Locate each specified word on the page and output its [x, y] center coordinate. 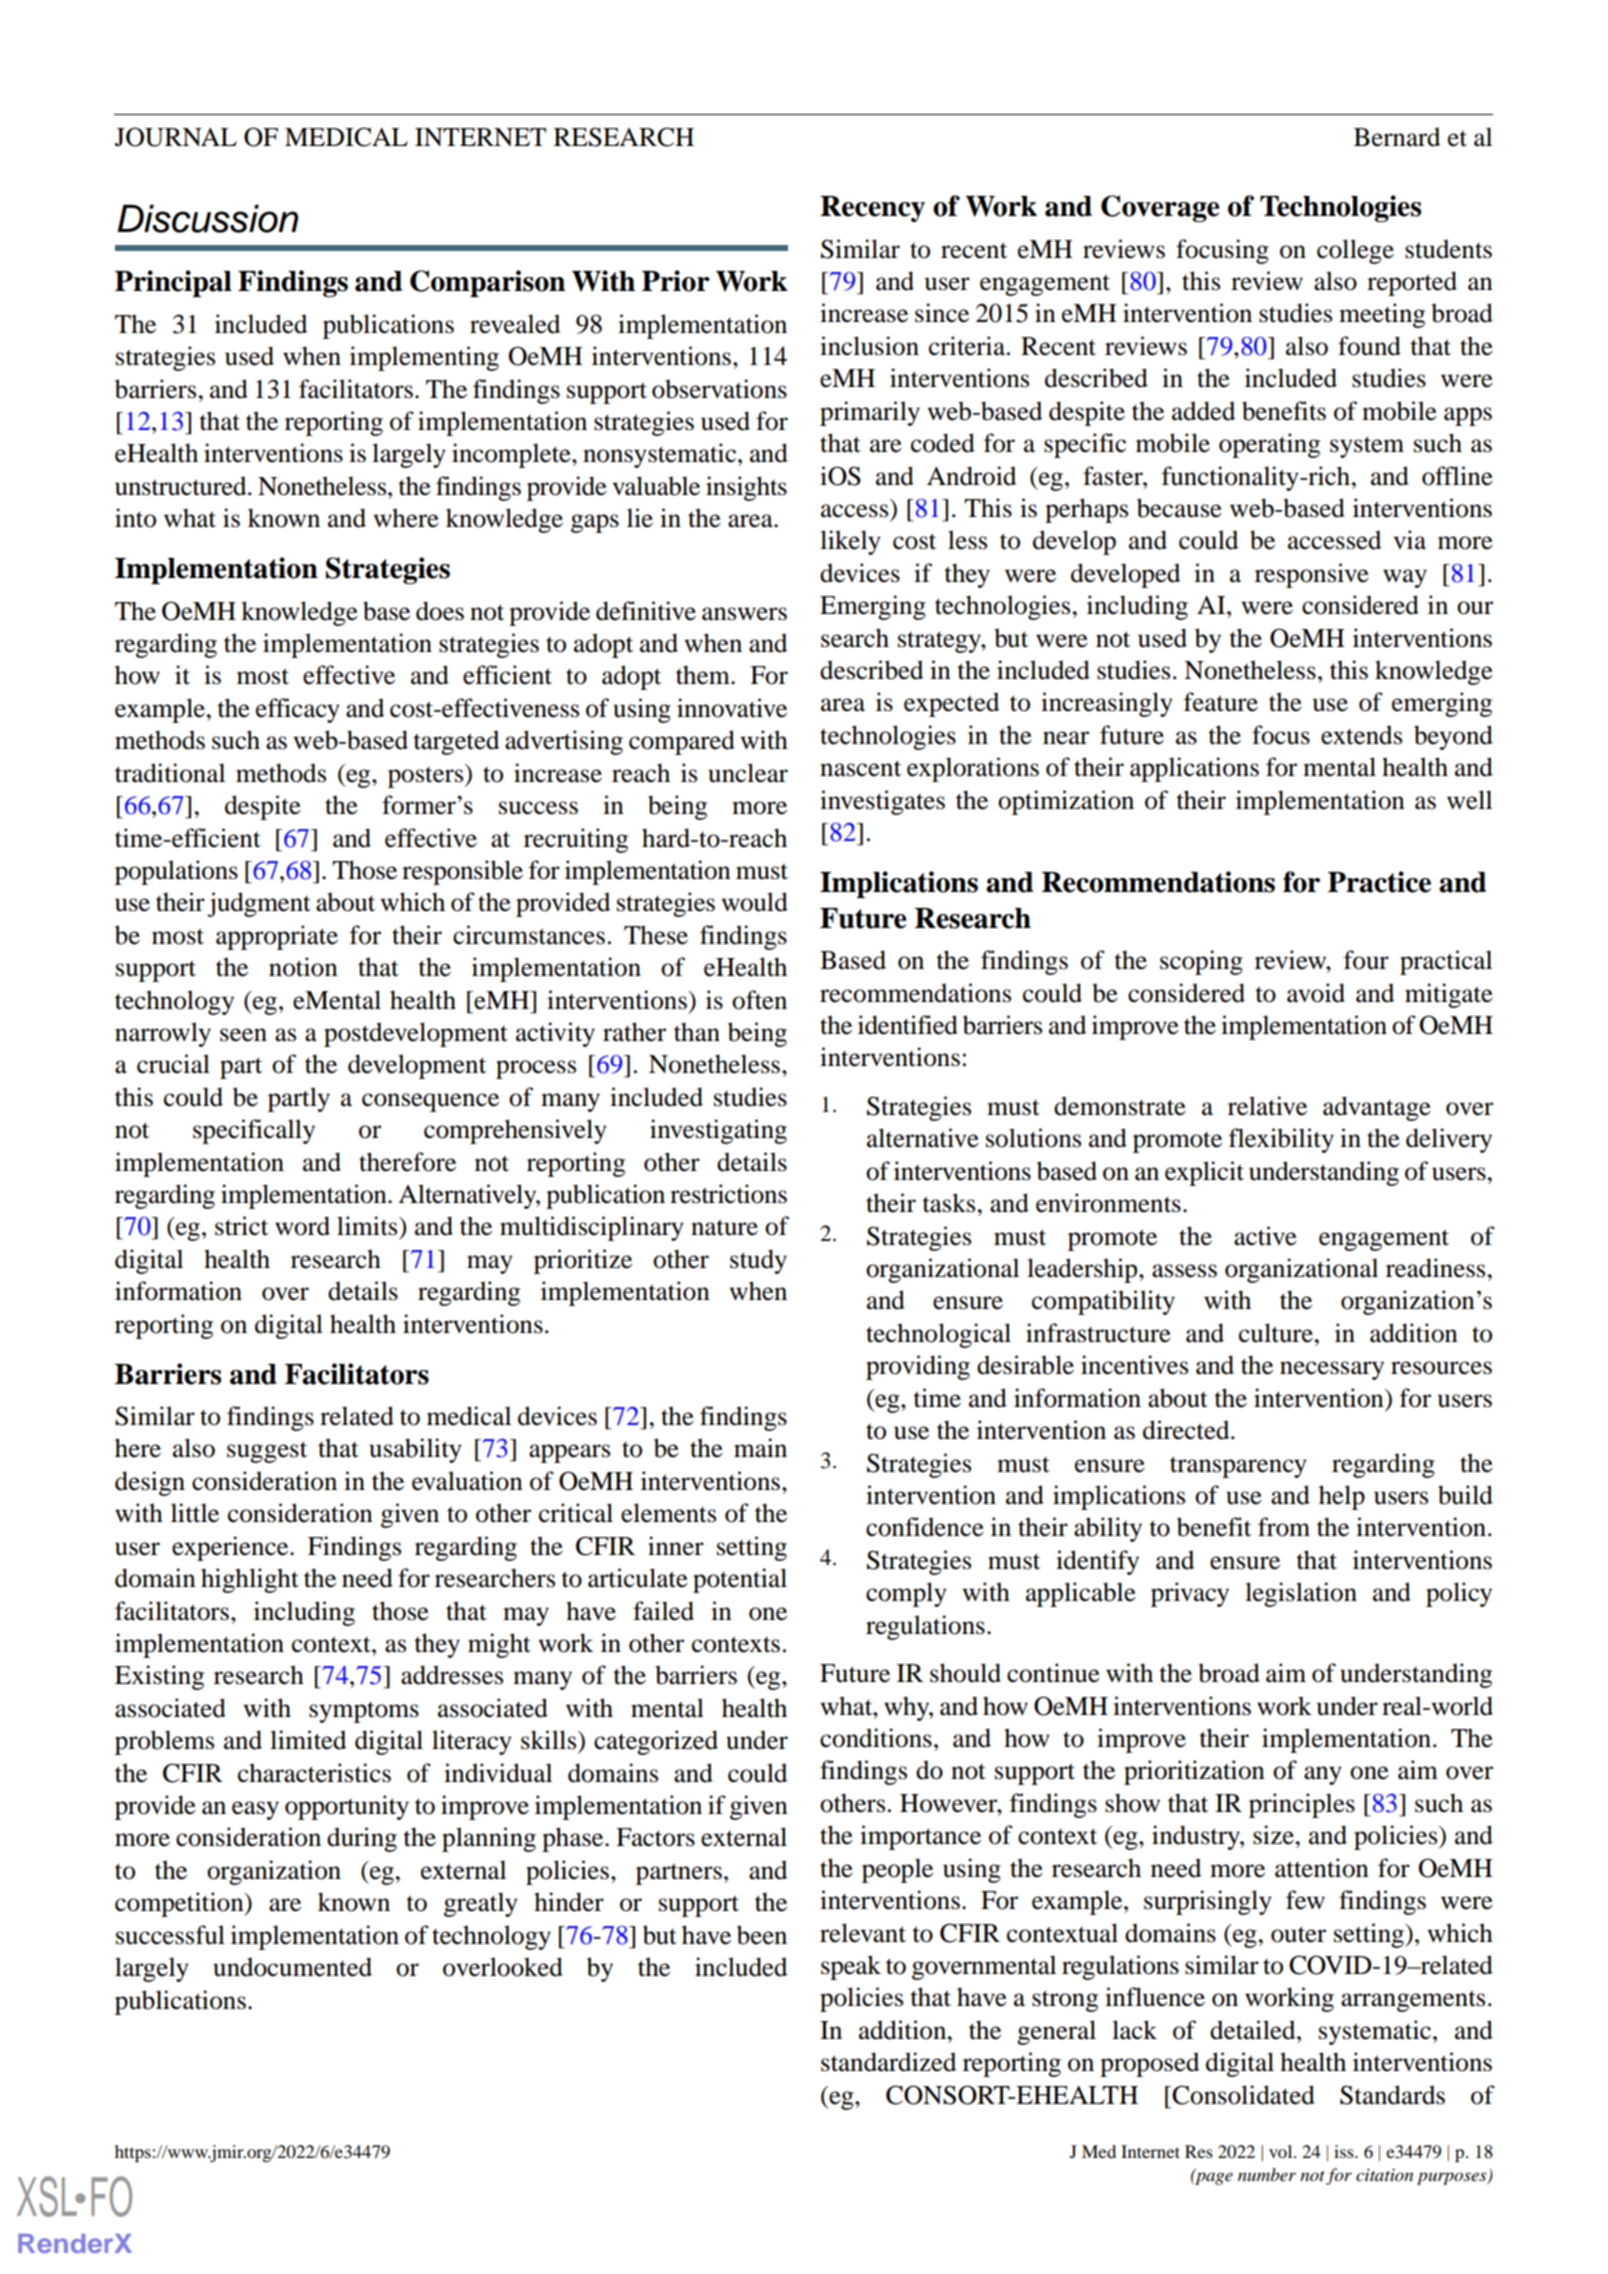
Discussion [207, 219]
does [440, 611]
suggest [267, 1452]
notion [303, 967]
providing [918, 1367]
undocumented [292, 1967]
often [759, 1000]
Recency [872, 209]
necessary [1332, 1370]
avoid [1316, 993]
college [1355, 251]
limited [308, 1740]
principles [1302, 1805]
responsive [1312, 575]
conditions [876, 1738]
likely [850, 542]
